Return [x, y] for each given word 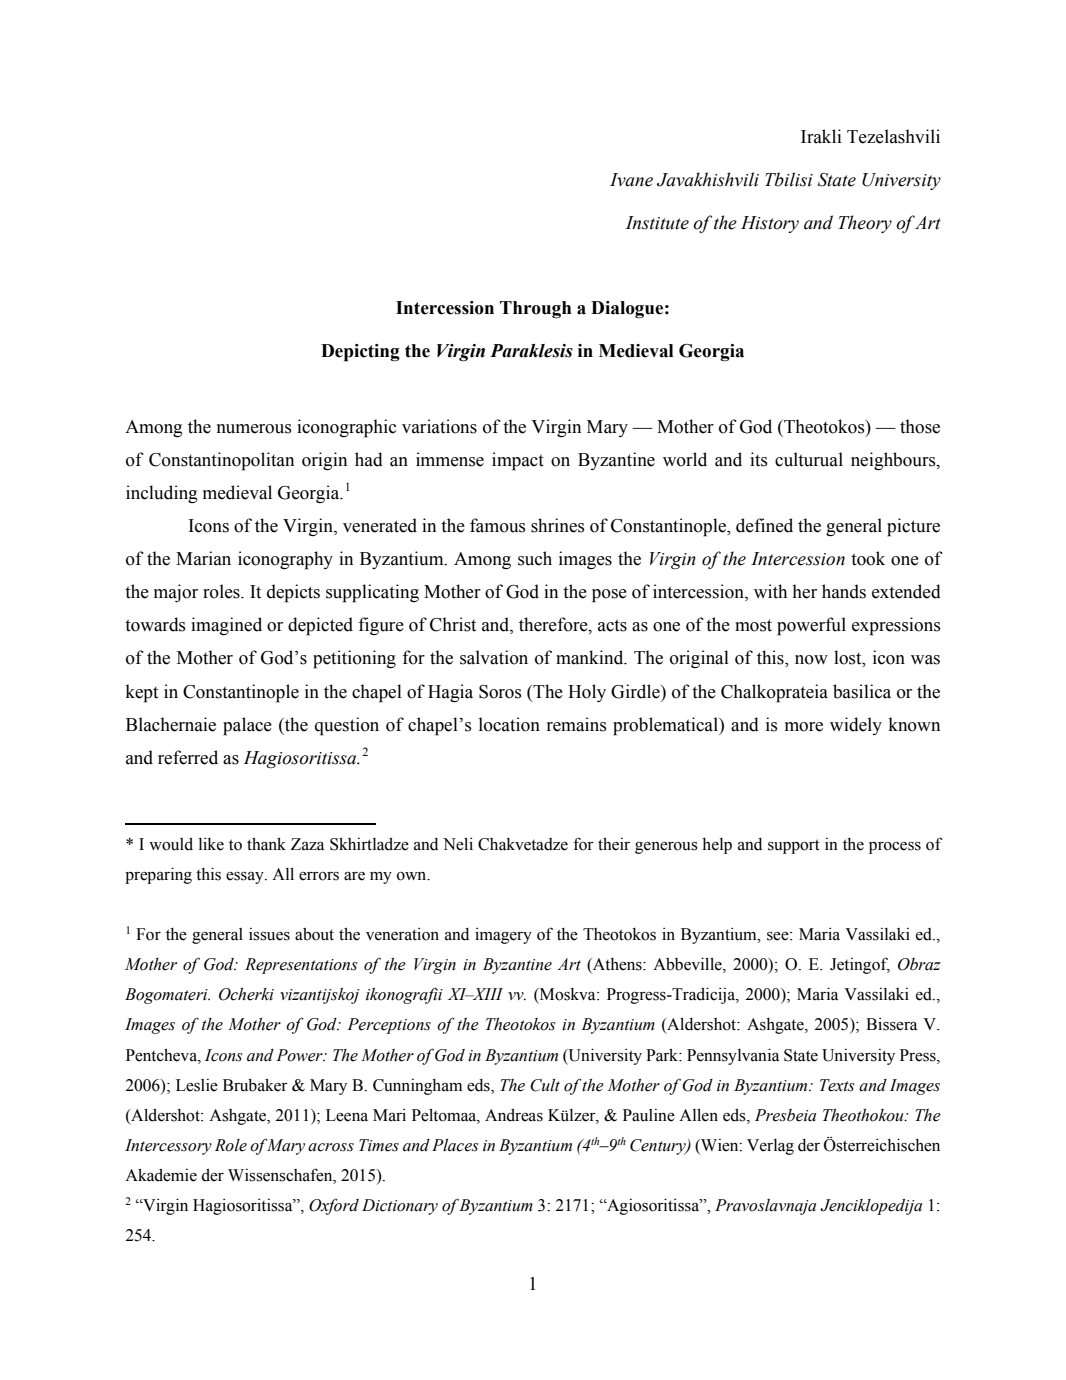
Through [535, 310]
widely [856, 726]
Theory [865, 224]
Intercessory [168, 1147]
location [509, 724]
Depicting [360, 353]
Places [455, 1145]
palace [247, 726]
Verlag [770, 1147]
